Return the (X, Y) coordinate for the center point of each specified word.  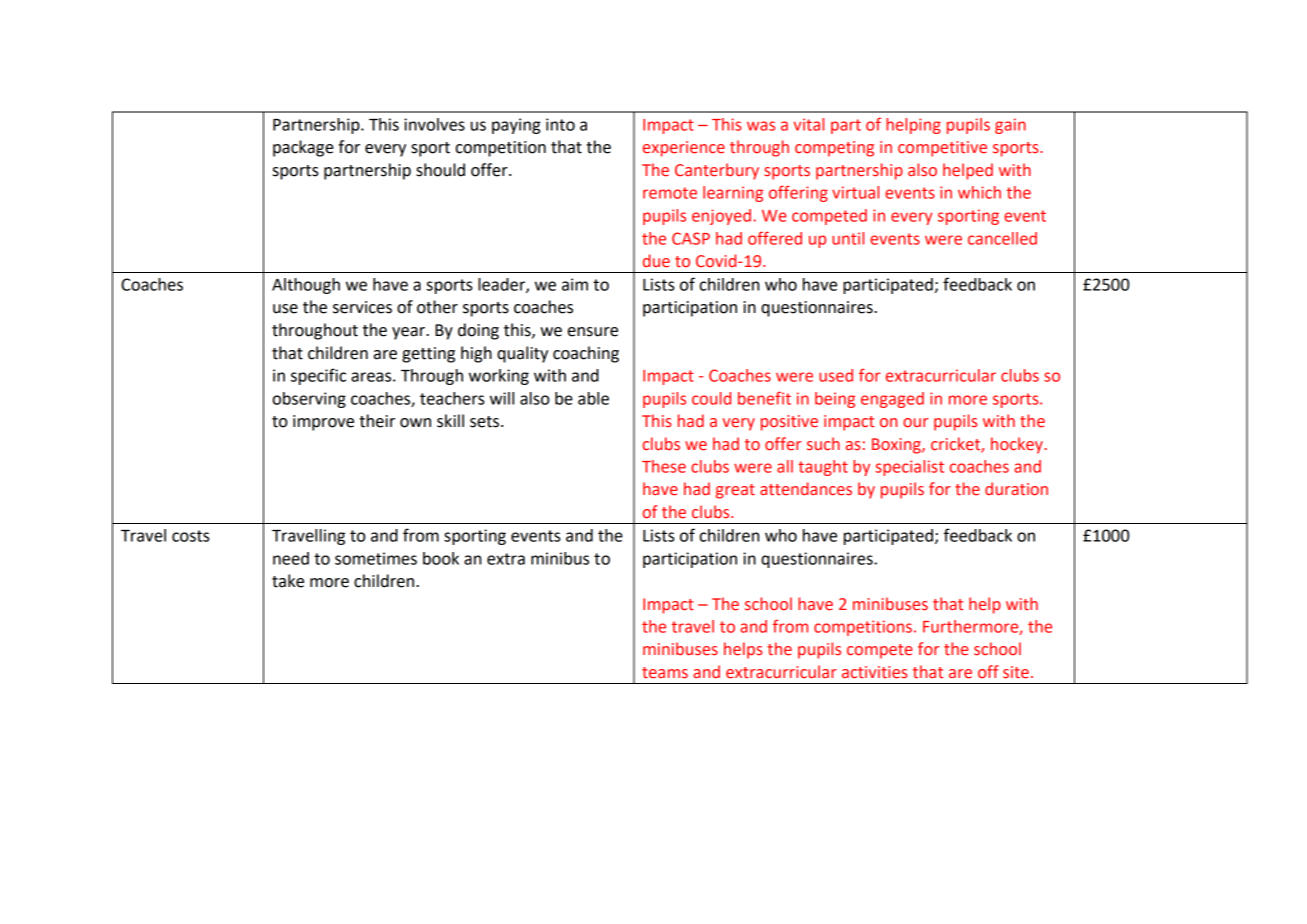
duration (1016, 489)
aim (575, 284)
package (303, 148)
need (291, 558)
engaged (892, 400)
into (560, 124)
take (288, 581)
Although (306, 286)
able (593, 398)
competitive (942, 149)
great (735, 491)
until (848, 238)
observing (309, 400)
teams (665, 673)
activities (875, 672)
